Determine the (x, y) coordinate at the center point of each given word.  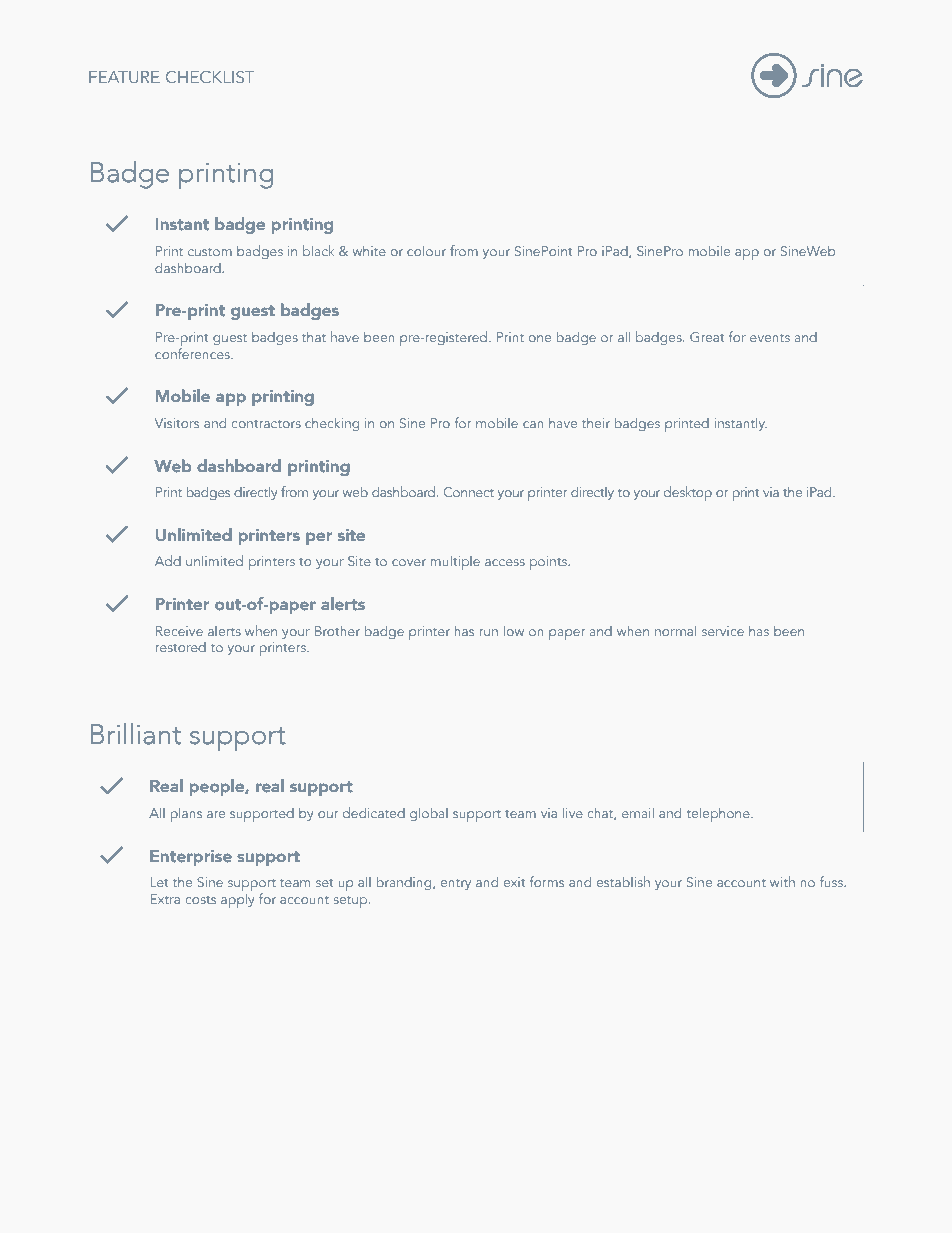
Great (707, 337)
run (489, 632)
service (723, 631)
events (770, 338)
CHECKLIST (210, 77)
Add (168, 560)
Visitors (177, 423)
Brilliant (136, 734)
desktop (688, 493)
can (533, 424)
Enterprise (191, 857)
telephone (719, 814)
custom (210, 252)
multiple (455, 562)
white (369, 250)
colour (426, 250)
